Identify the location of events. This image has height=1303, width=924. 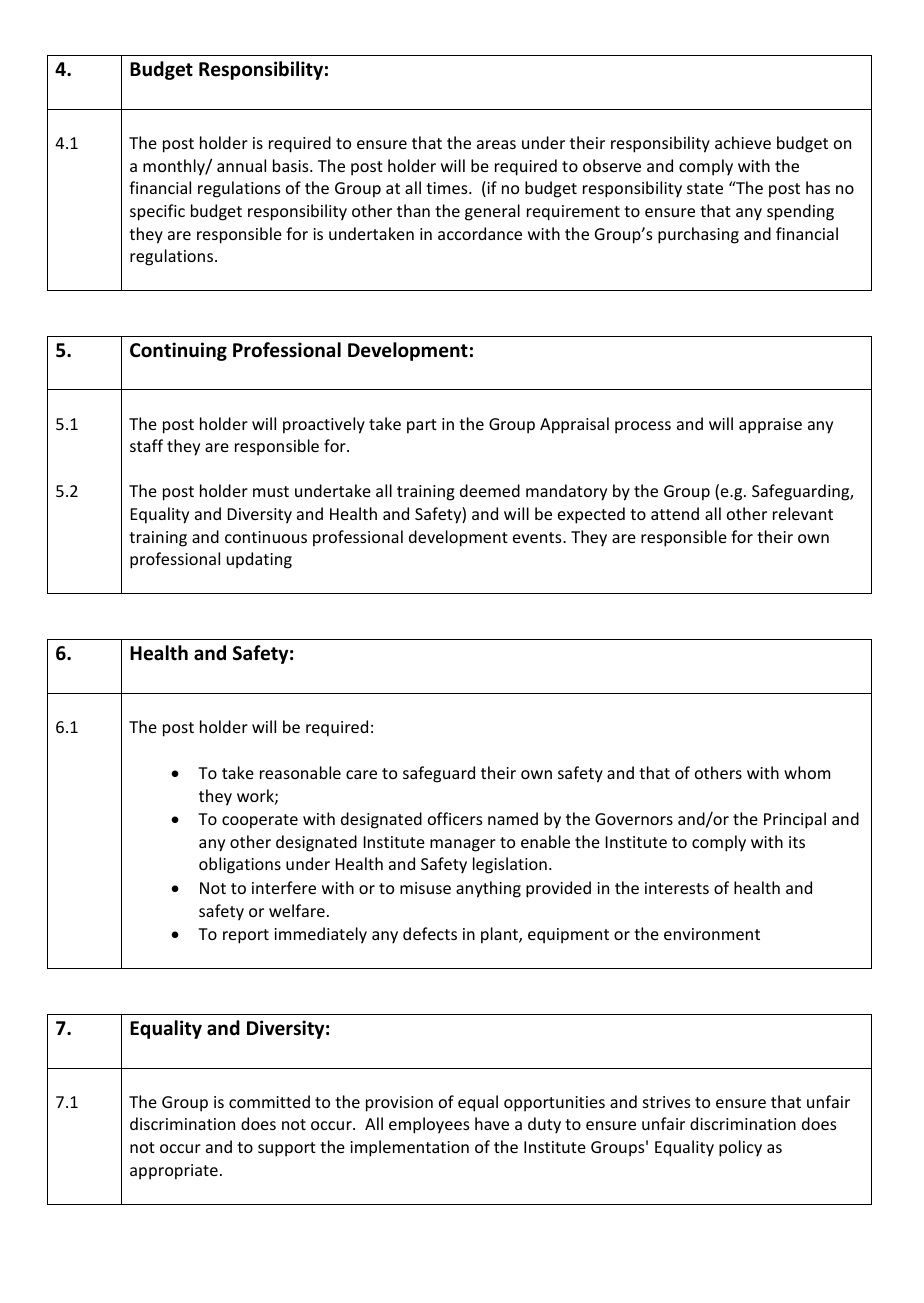
(538, 537).
